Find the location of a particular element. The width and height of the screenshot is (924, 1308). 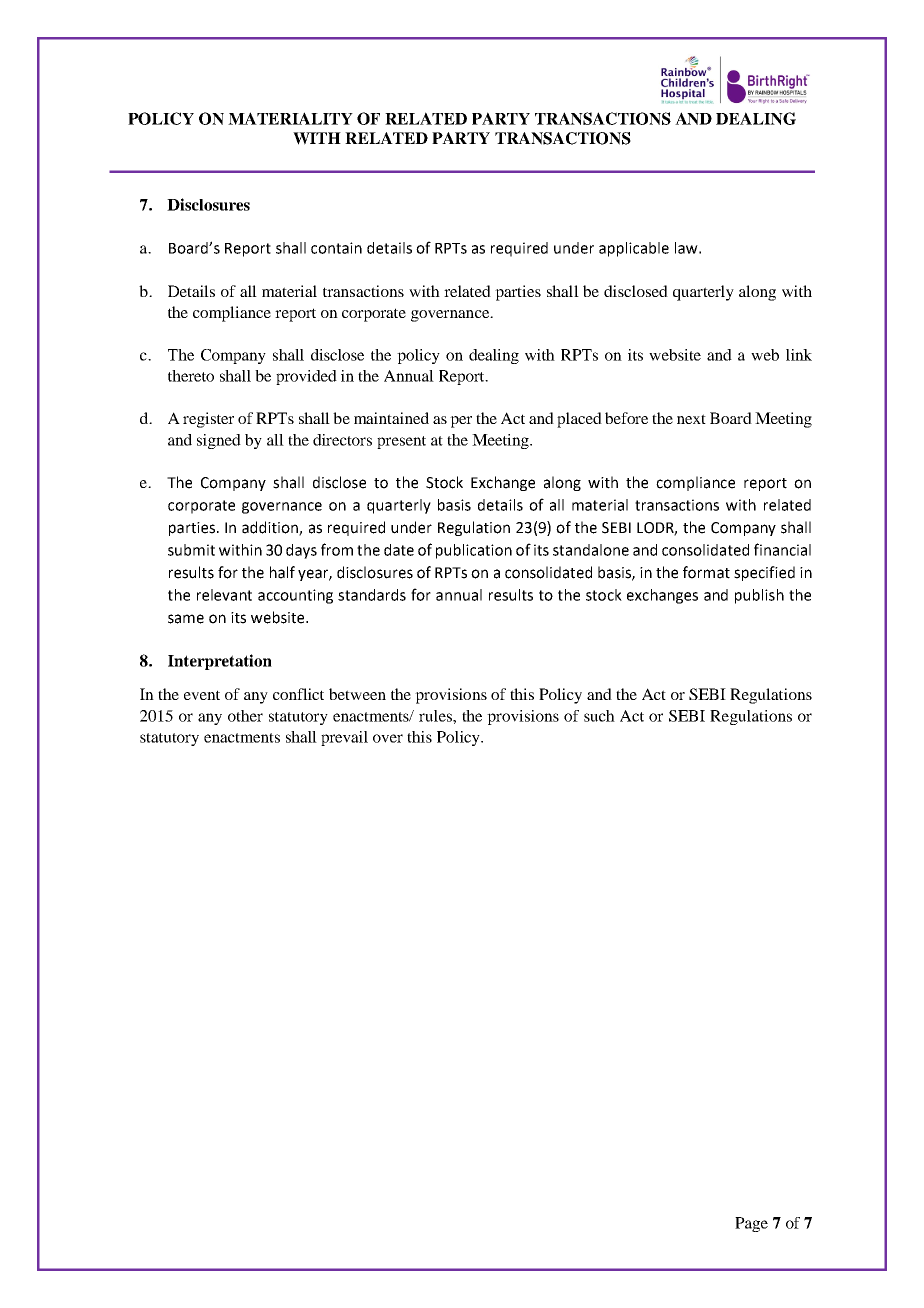

prevail is located at coordinates (344, 738).
